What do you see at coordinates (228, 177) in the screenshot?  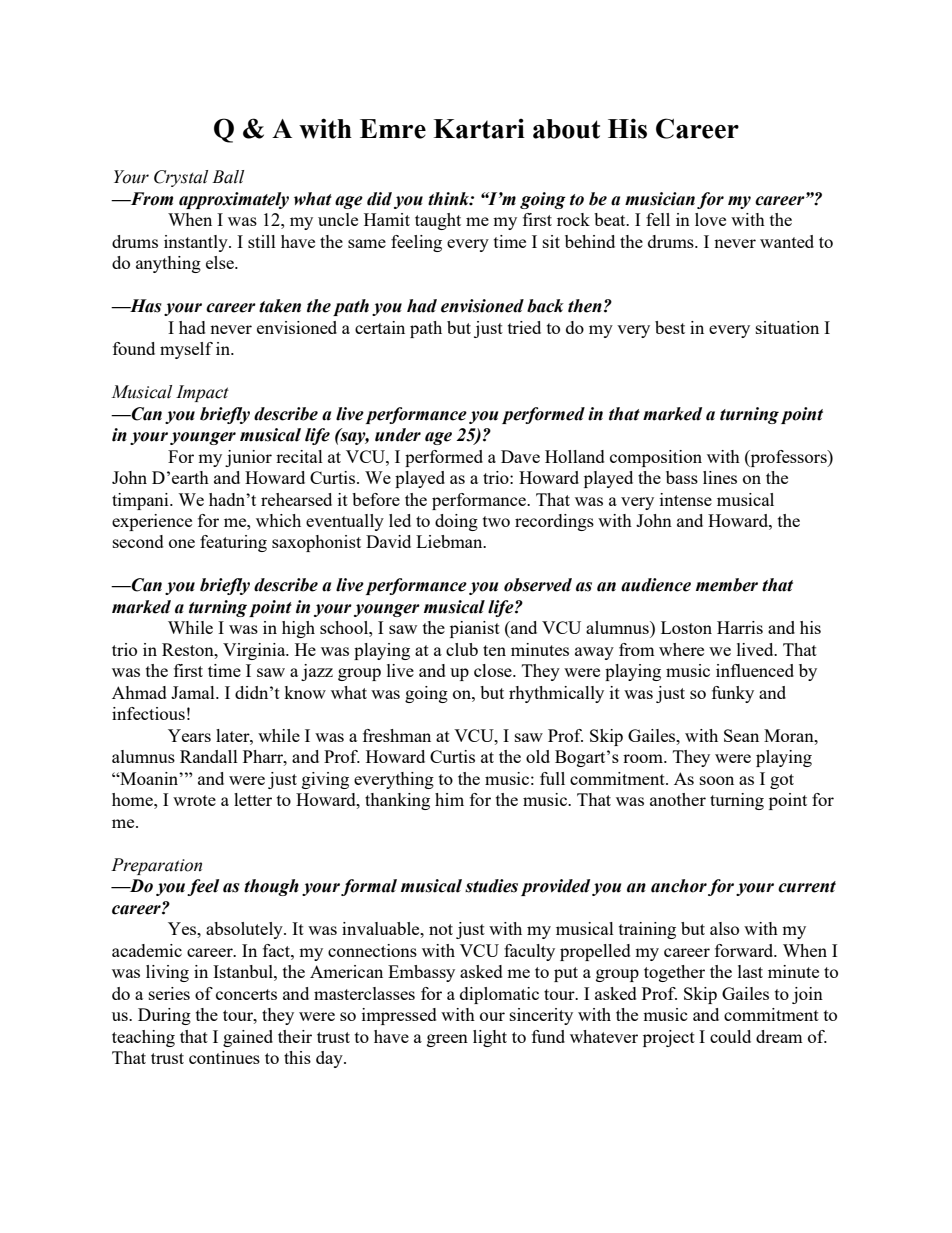 I see `Ball` at bounding box center [228, 177].
